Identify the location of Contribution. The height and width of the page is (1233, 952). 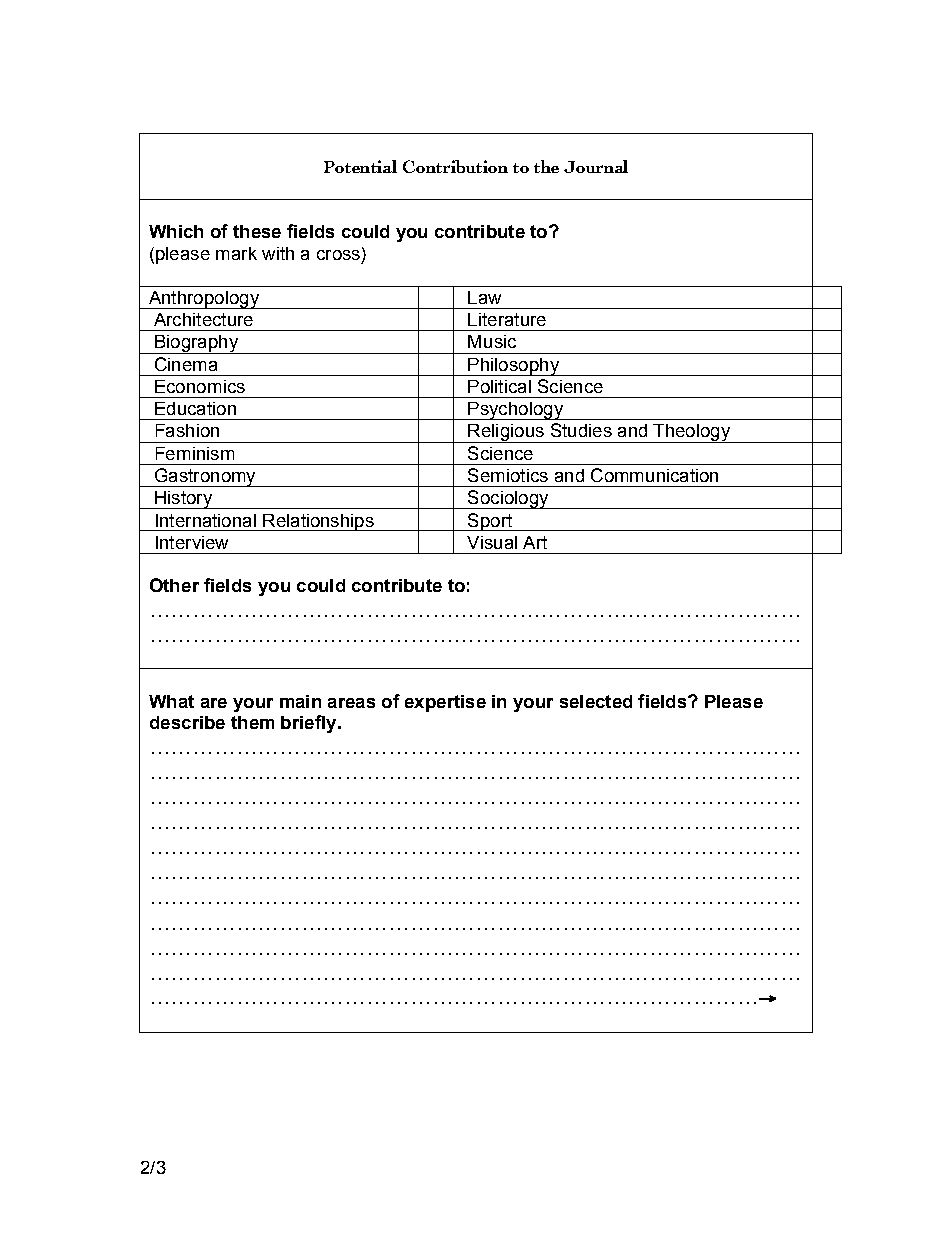
(455, 166).
